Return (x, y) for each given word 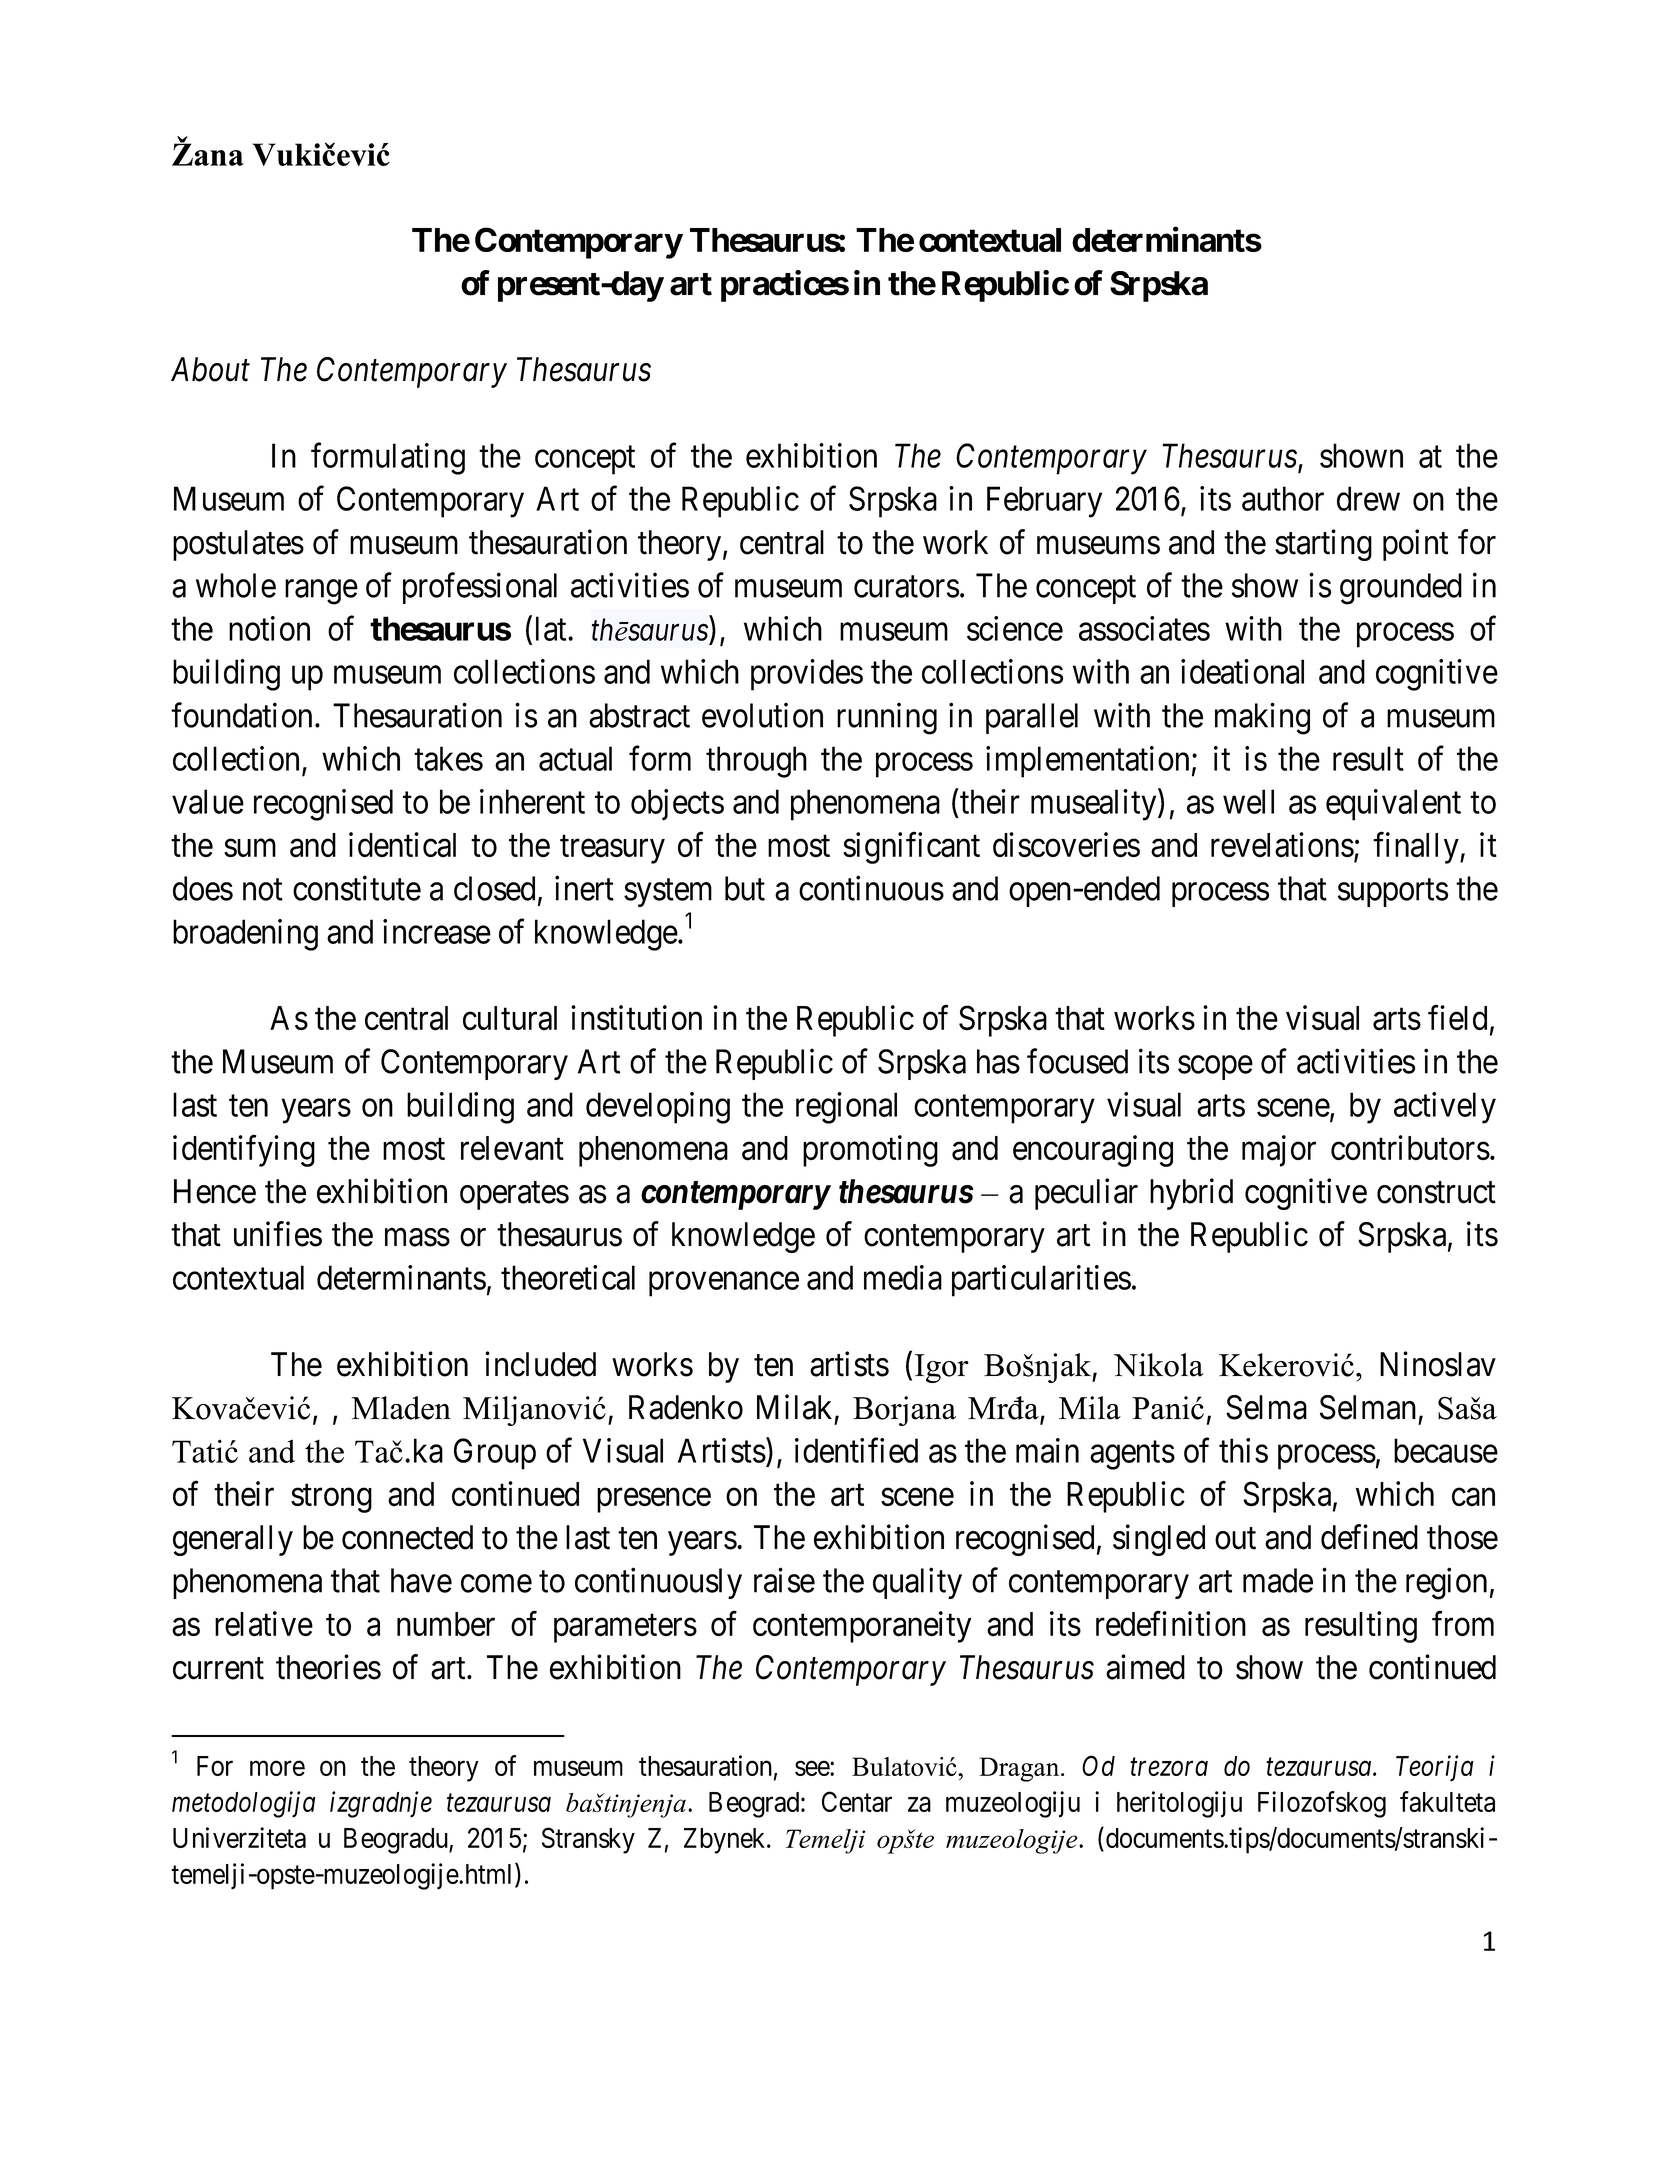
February (1044, 502)
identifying (244, 1151)
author (1283, 498)
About (210, 369)
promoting (870, 1151)
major (1279, 1151)
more (277, 1768)
